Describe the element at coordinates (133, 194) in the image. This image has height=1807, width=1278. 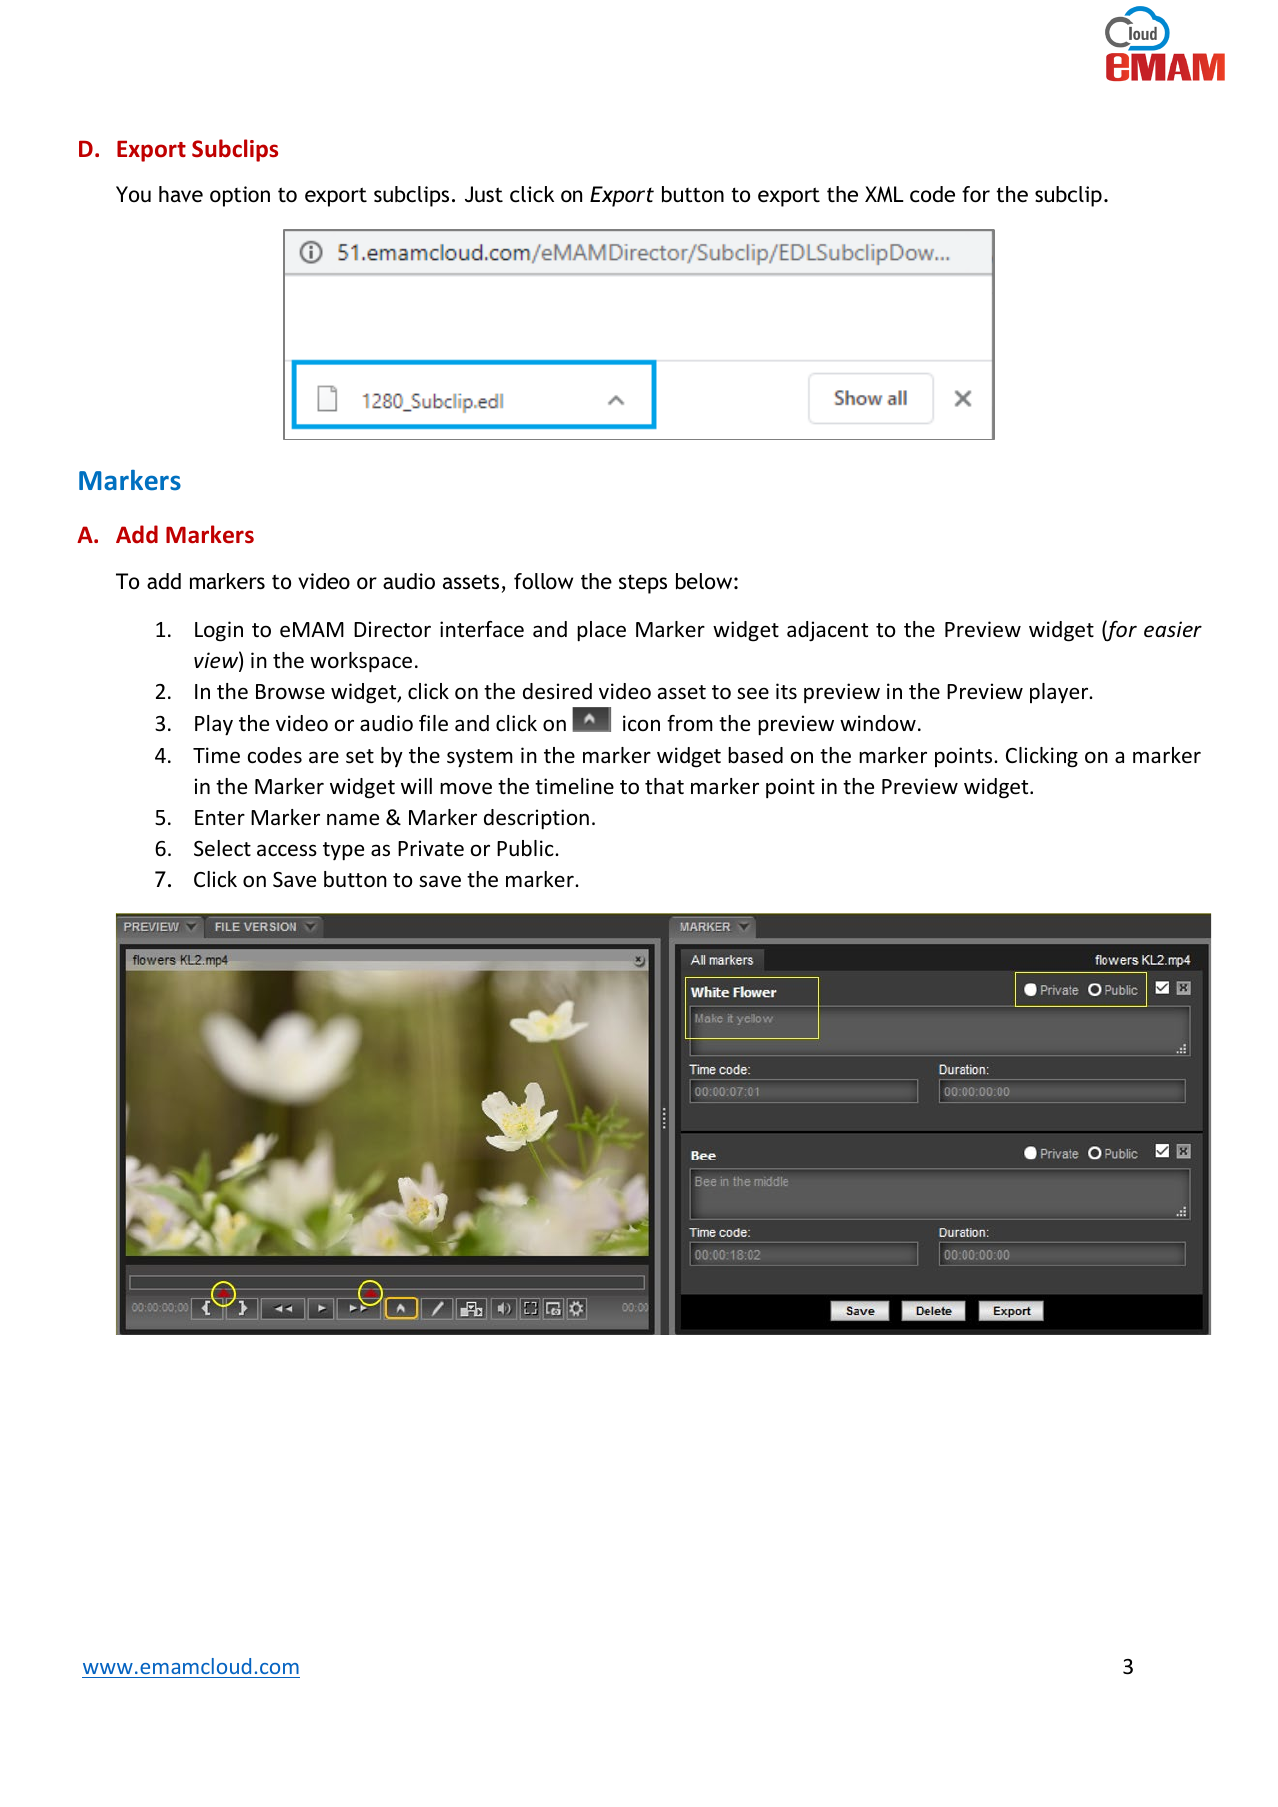
I see `You` at that location.
